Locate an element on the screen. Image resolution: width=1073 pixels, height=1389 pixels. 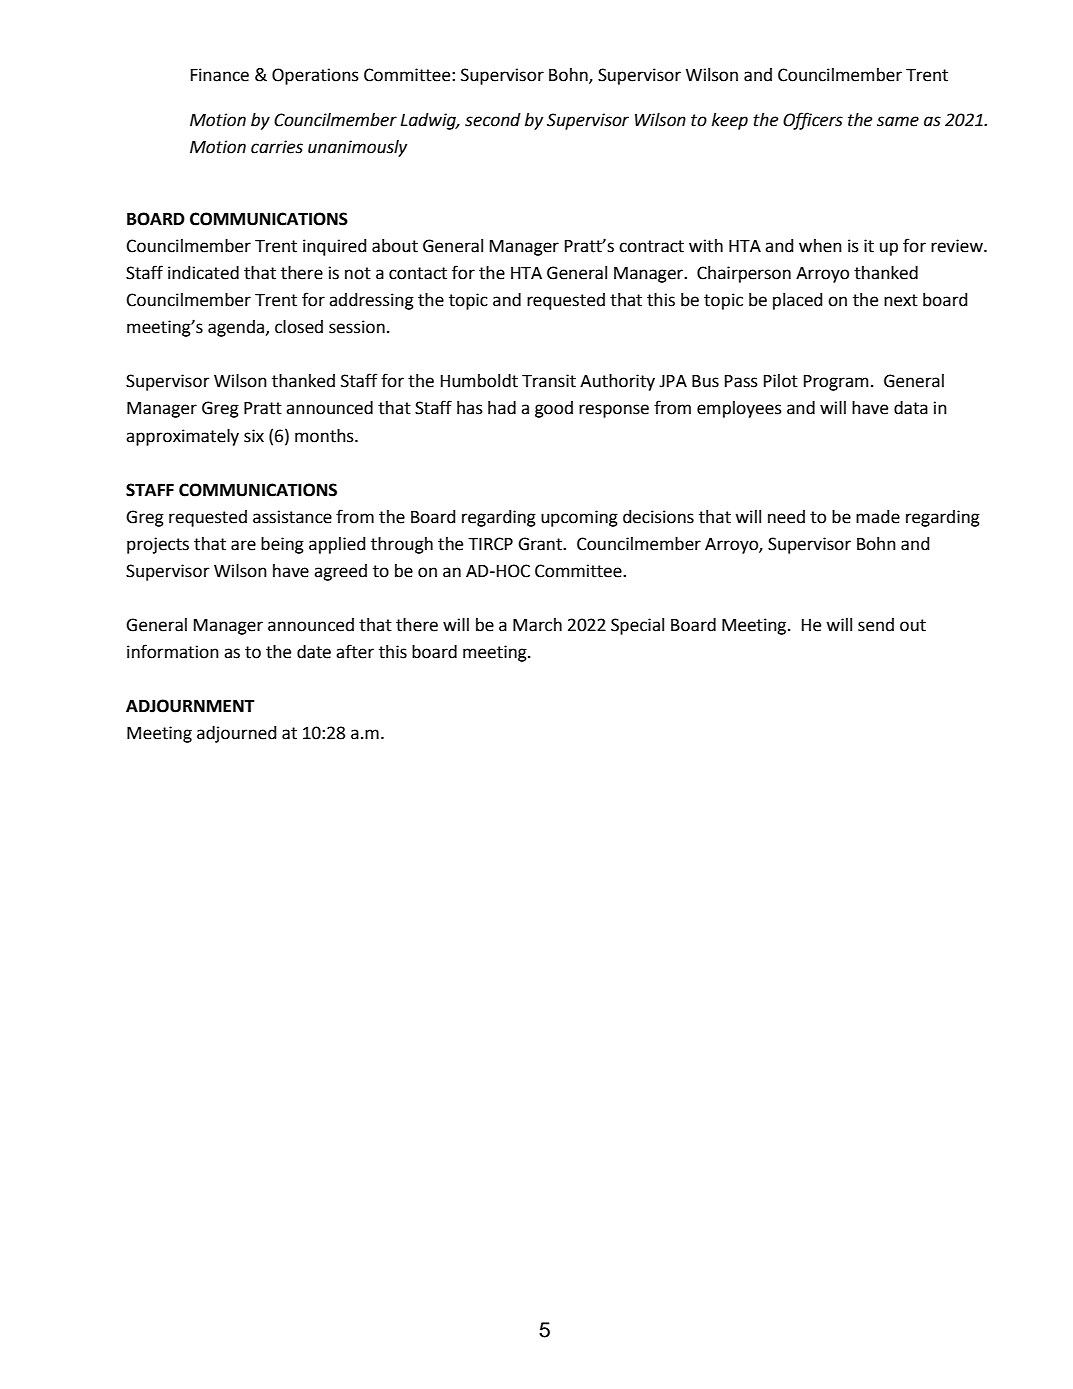
same is located at coordinates (898, 121).
